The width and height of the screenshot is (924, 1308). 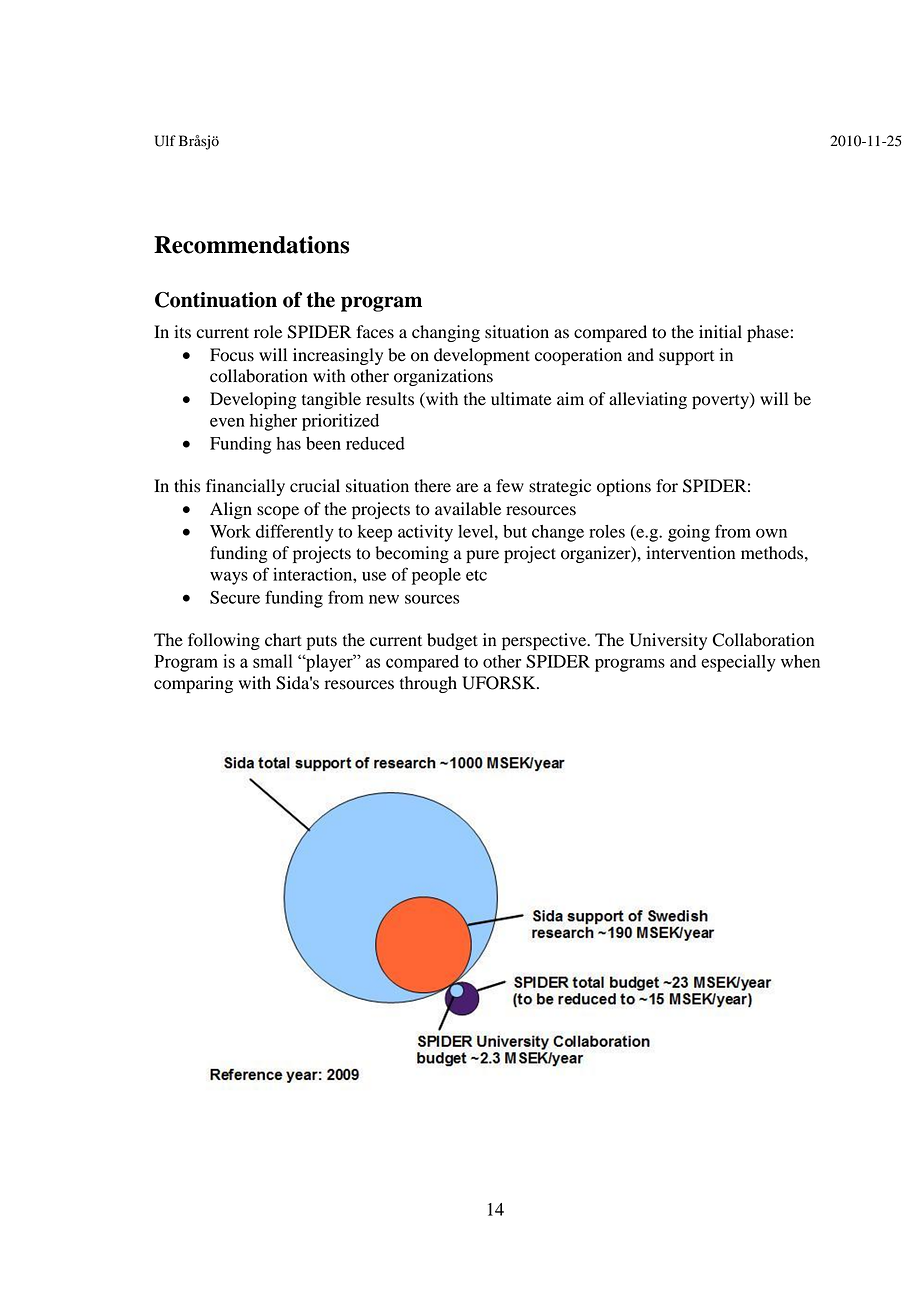 I want to click on its, so click(x=182, y=332).
